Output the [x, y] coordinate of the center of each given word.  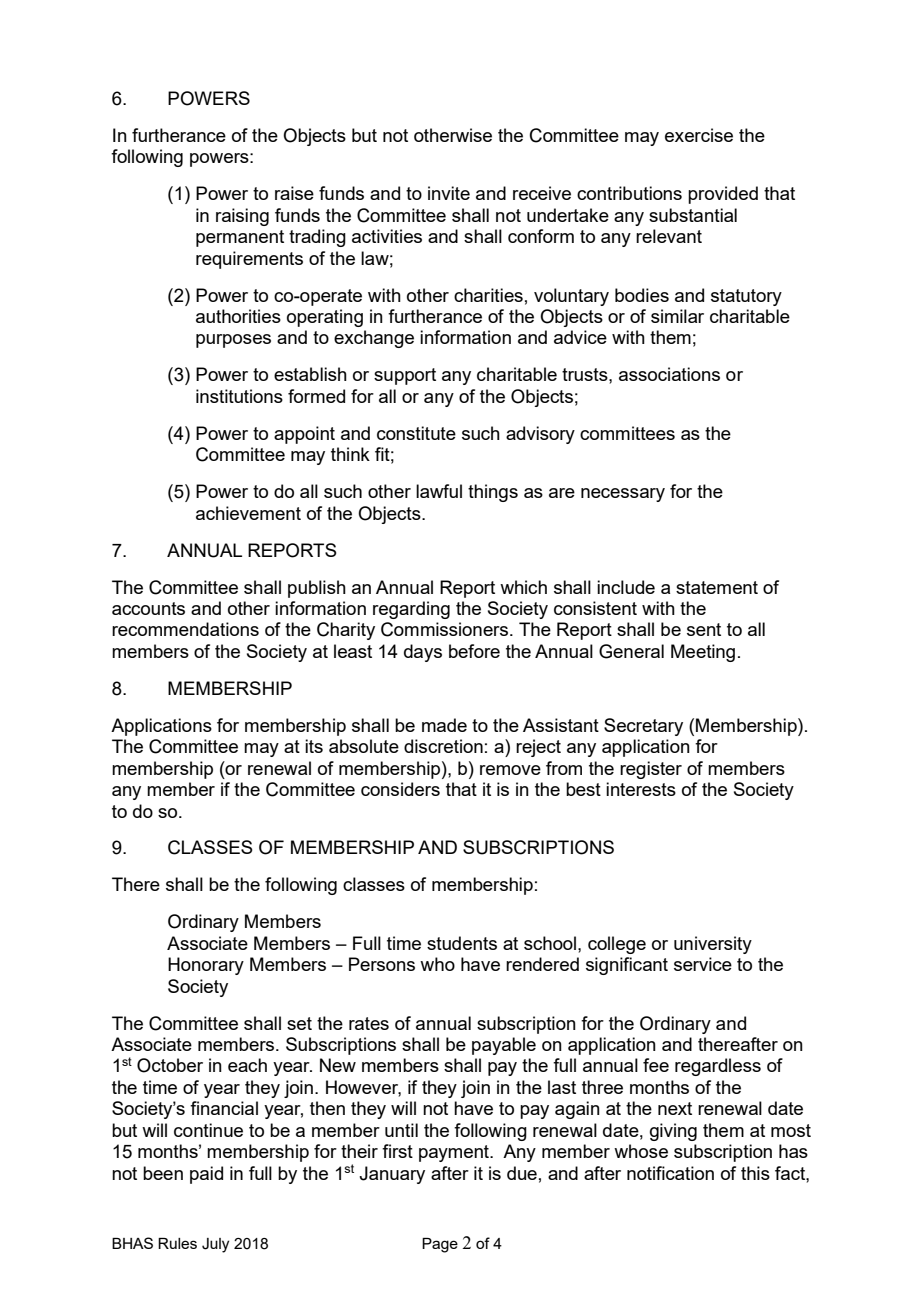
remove [510, 770]
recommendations [185, 629]
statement [717, 587]
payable [504, 1046]
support [405, 376]
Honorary [206, 966]
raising [242, 217]
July [215, 1245]
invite [449, 193]
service [703, 964]
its [314, 746]
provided [723, 195]
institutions [239, 396]
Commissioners [446, 629]
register [651, 770]
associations [669, 374]
